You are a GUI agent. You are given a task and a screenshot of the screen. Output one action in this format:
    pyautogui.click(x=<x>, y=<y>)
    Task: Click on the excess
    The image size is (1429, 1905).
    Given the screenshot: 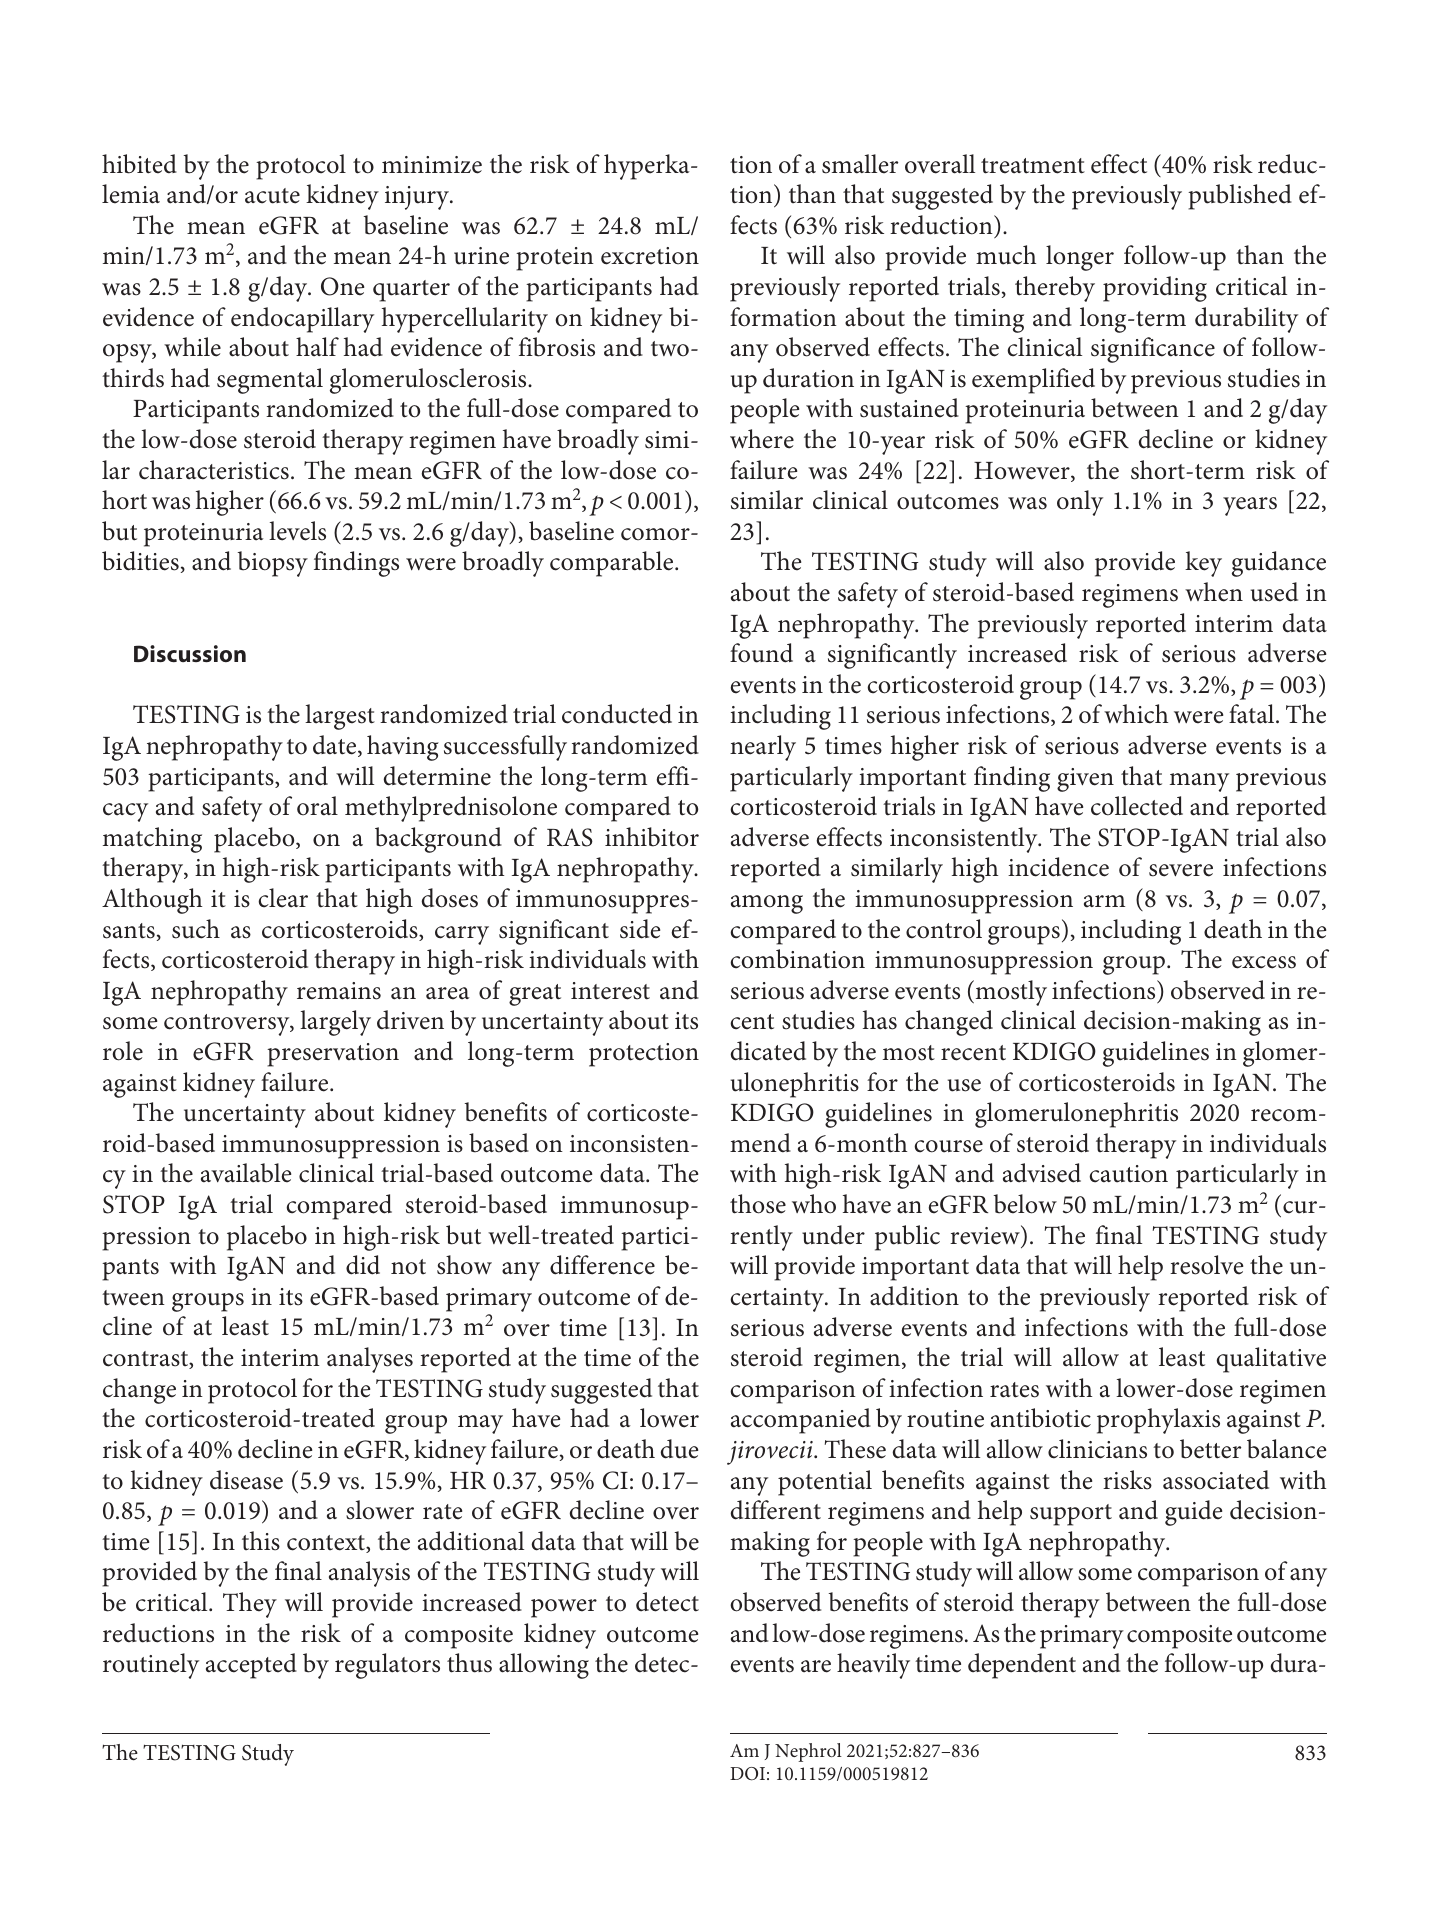 What is the action you would take?
    pyautogui.click(x=1264, y=962)
